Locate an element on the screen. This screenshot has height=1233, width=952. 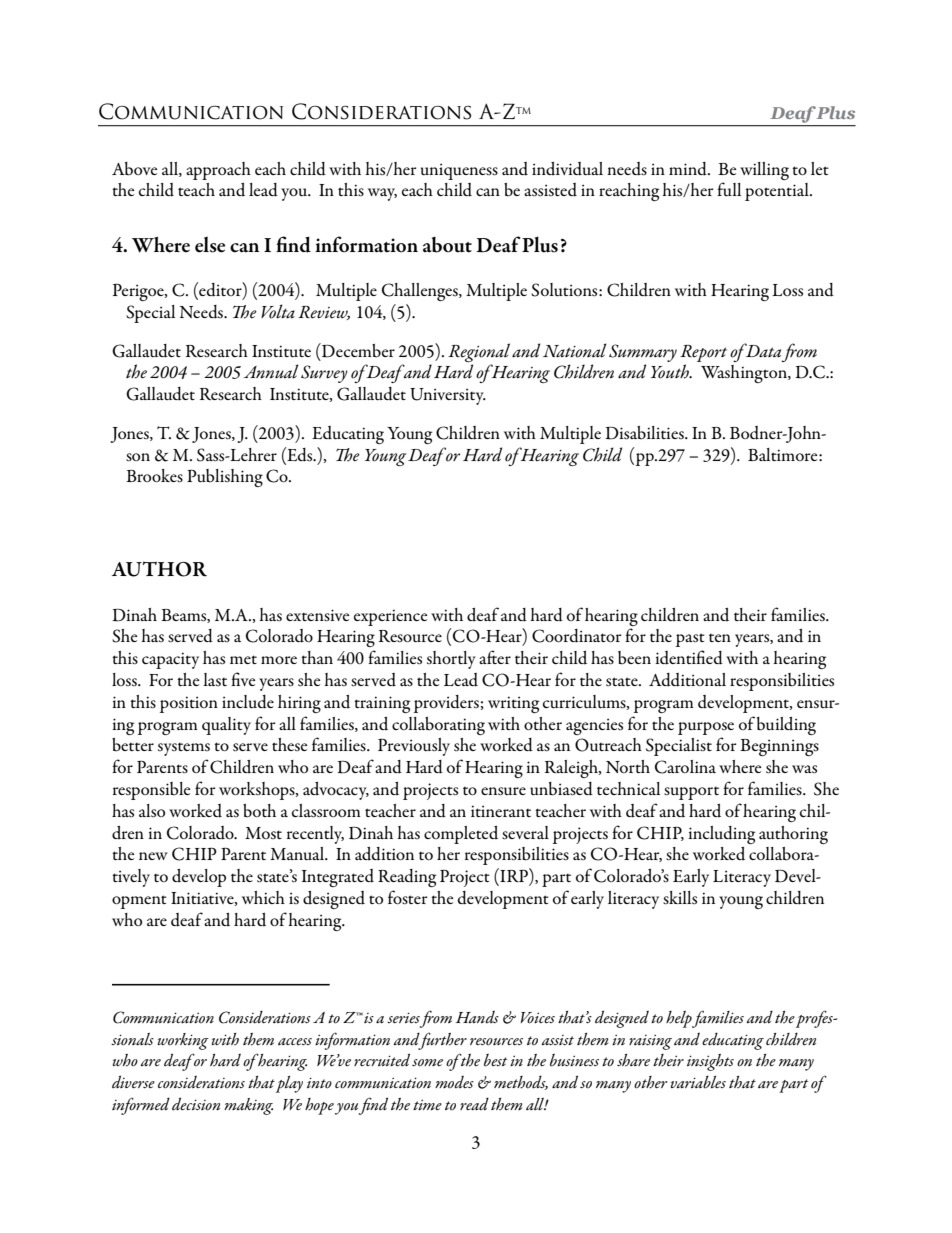
full is located at coordinates (729, 189).
